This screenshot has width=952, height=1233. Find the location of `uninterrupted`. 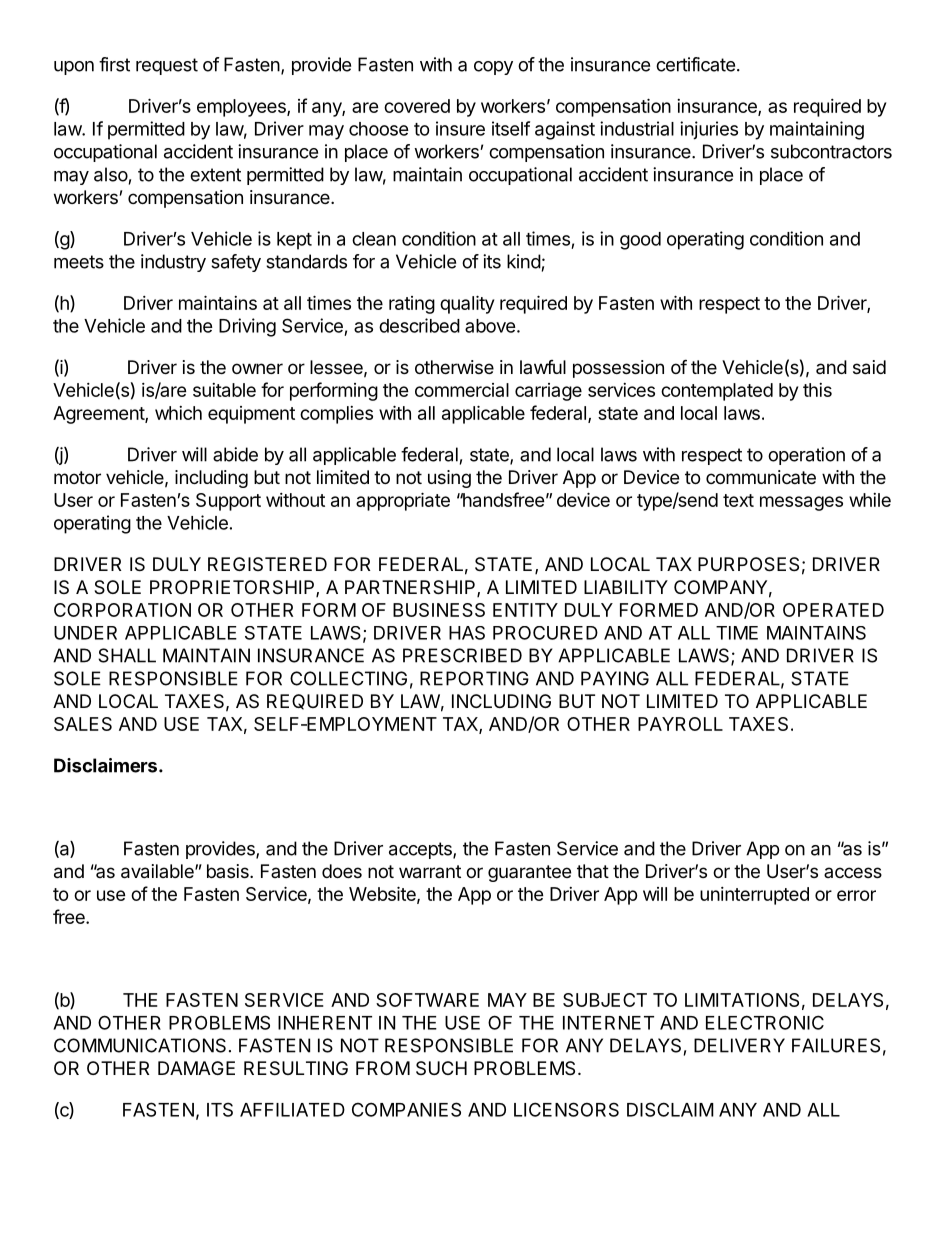

uninterrupted is located at coordinates (754, 896).
